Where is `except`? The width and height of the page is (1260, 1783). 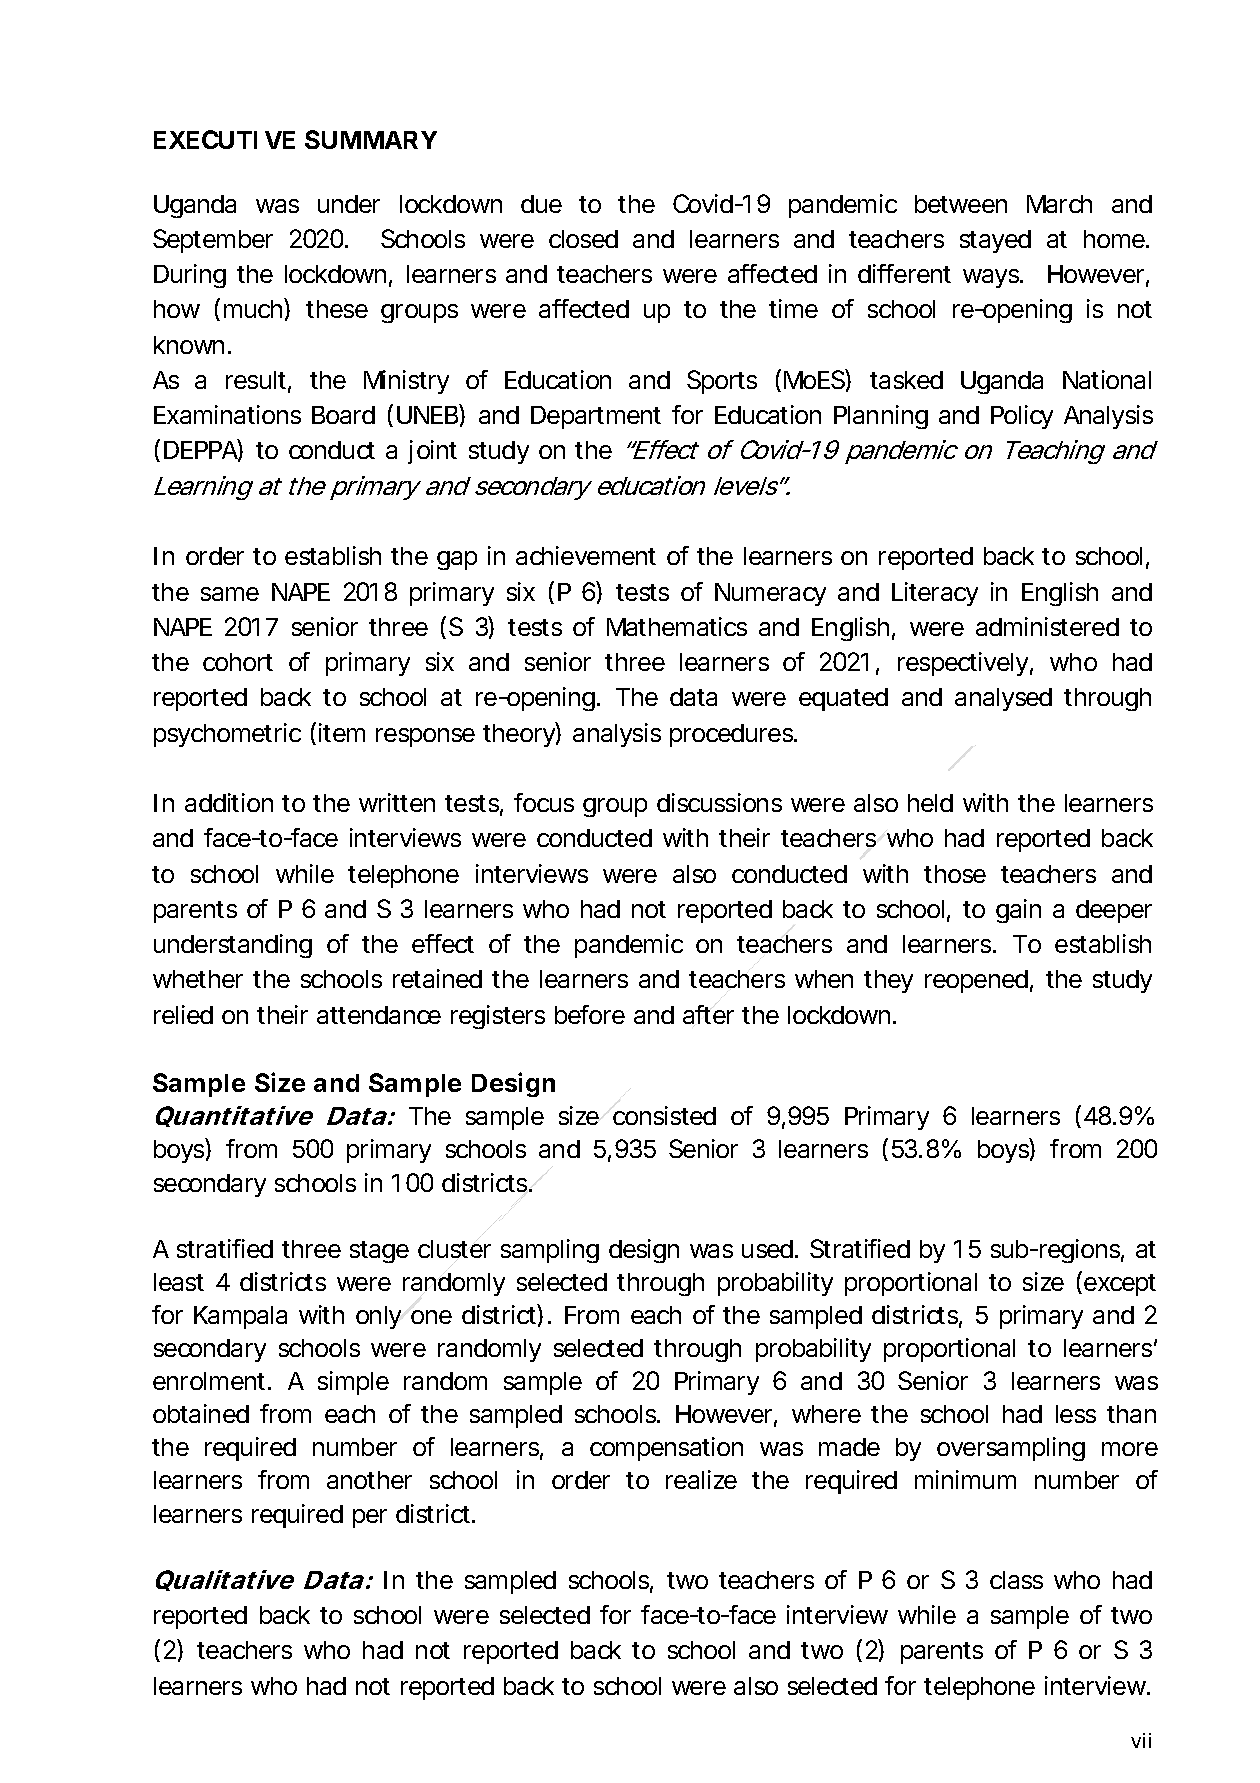 except is located at coordinates (1120, 1285).
